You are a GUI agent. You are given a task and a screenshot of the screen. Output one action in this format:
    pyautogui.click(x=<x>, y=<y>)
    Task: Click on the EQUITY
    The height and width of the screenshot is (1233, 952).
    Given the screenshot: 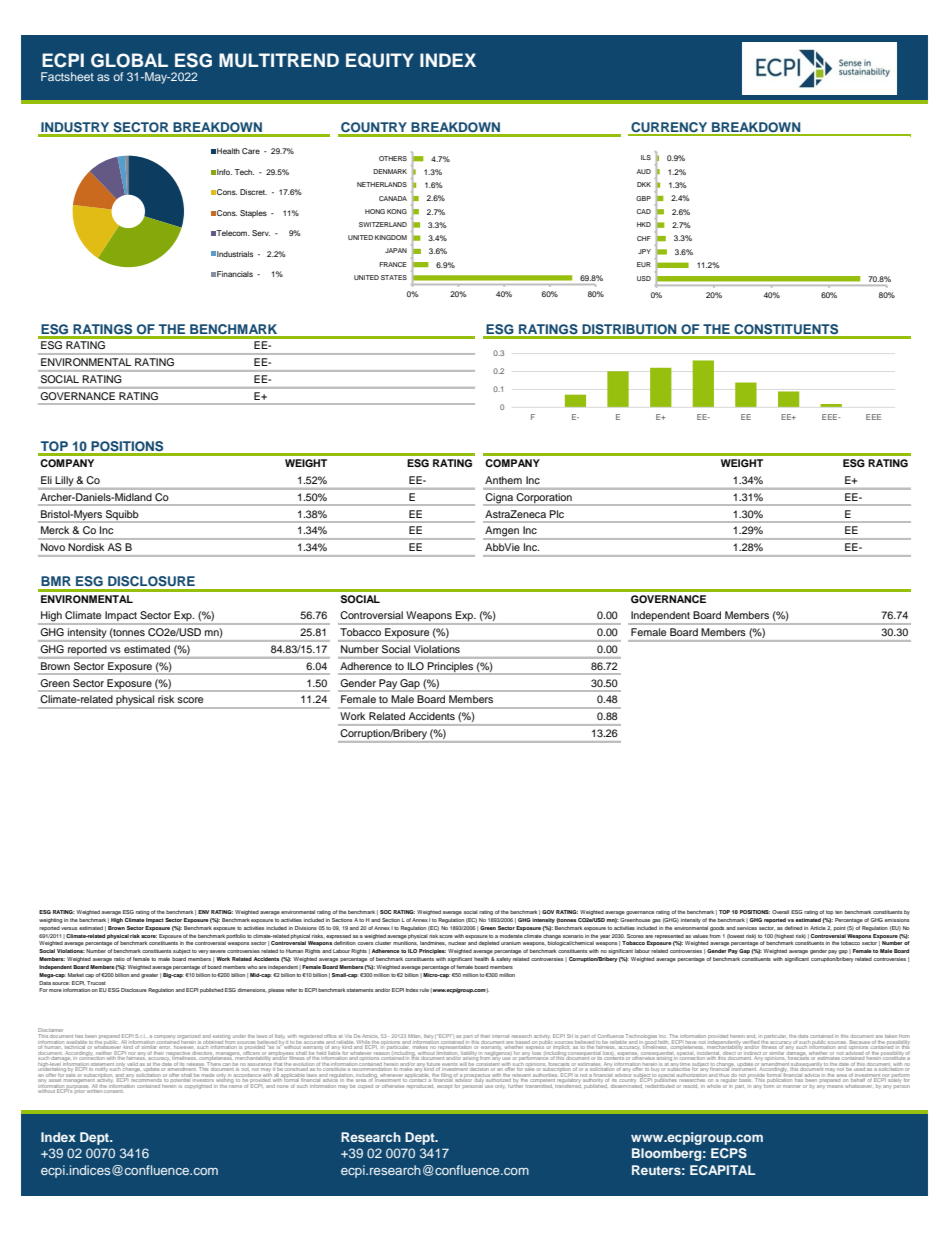 What is the action you would take?
    pyautogui.click(x=380, y=60)
